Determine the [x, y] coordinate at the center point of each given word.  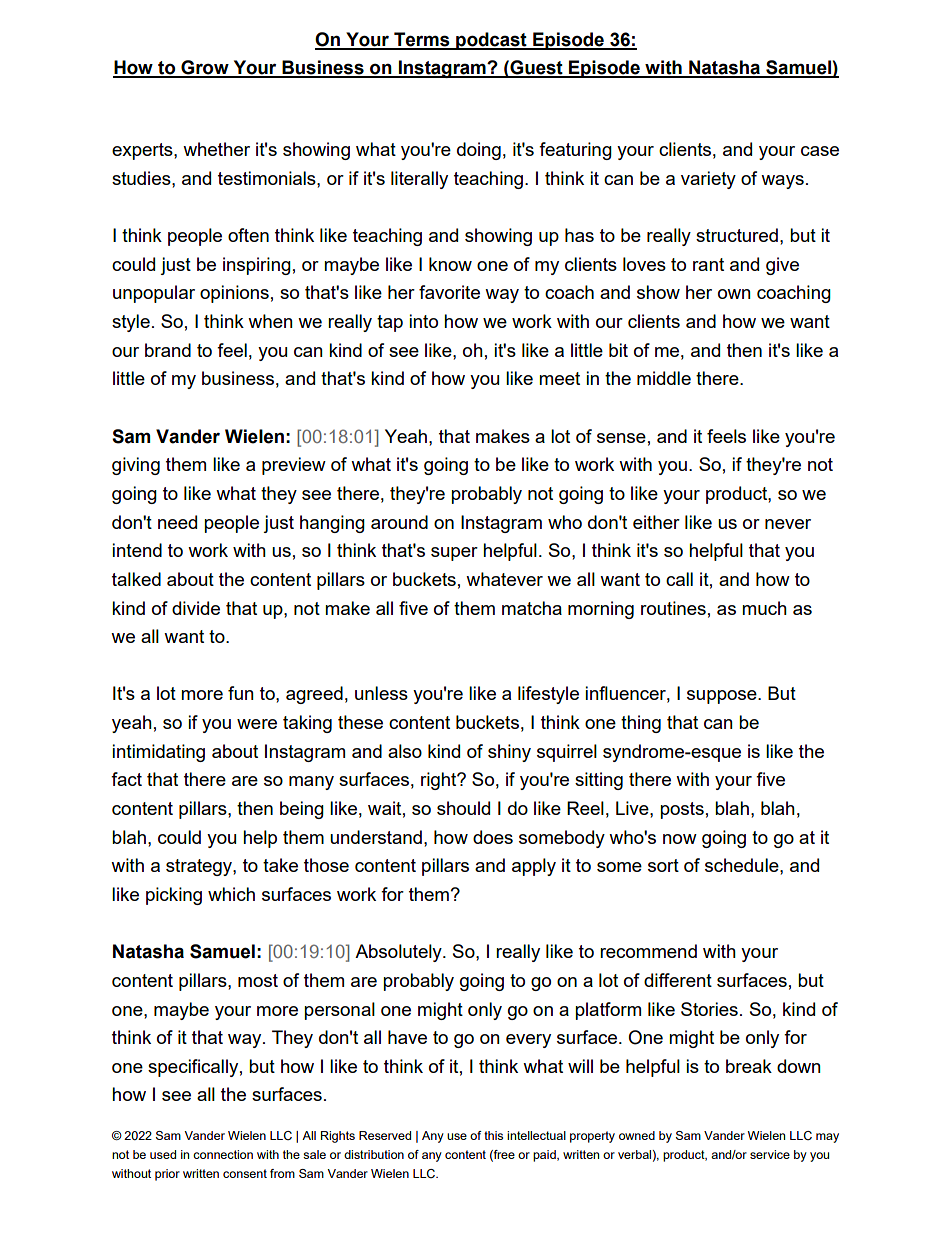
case [820, 151]
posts [682, 810]
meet [559, 378]
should [463, 808]
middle [664, 378]
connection [223, 1154]
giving [136, 466]
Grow [205, 68]
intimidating [158, 753]
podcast [491, 41]
